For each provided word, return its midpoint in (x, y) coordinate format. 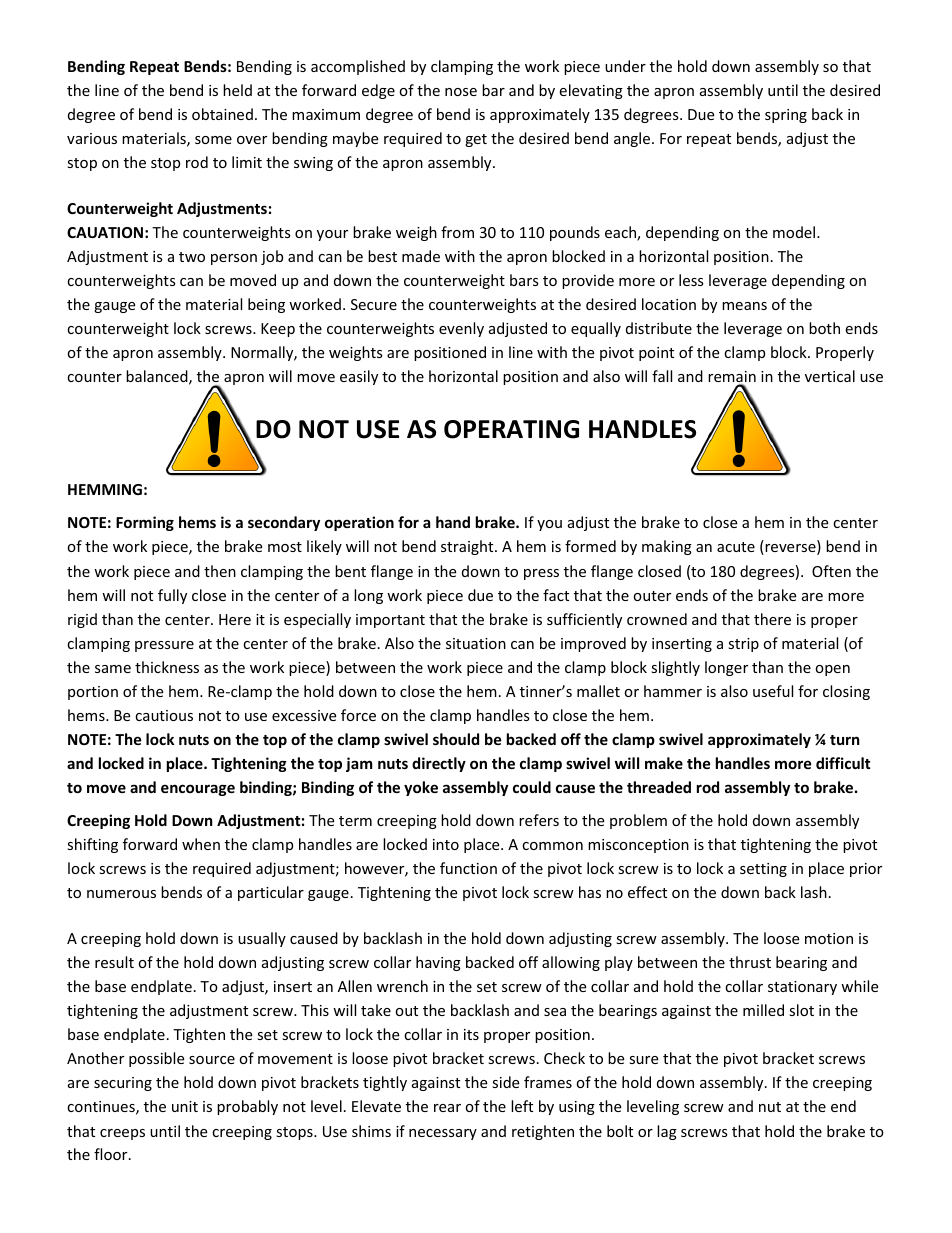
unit (185, 1106)
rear (447, 1108)
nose (461, 92)
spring (786, 116)
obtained (222, 114)
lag (667, 1132)
